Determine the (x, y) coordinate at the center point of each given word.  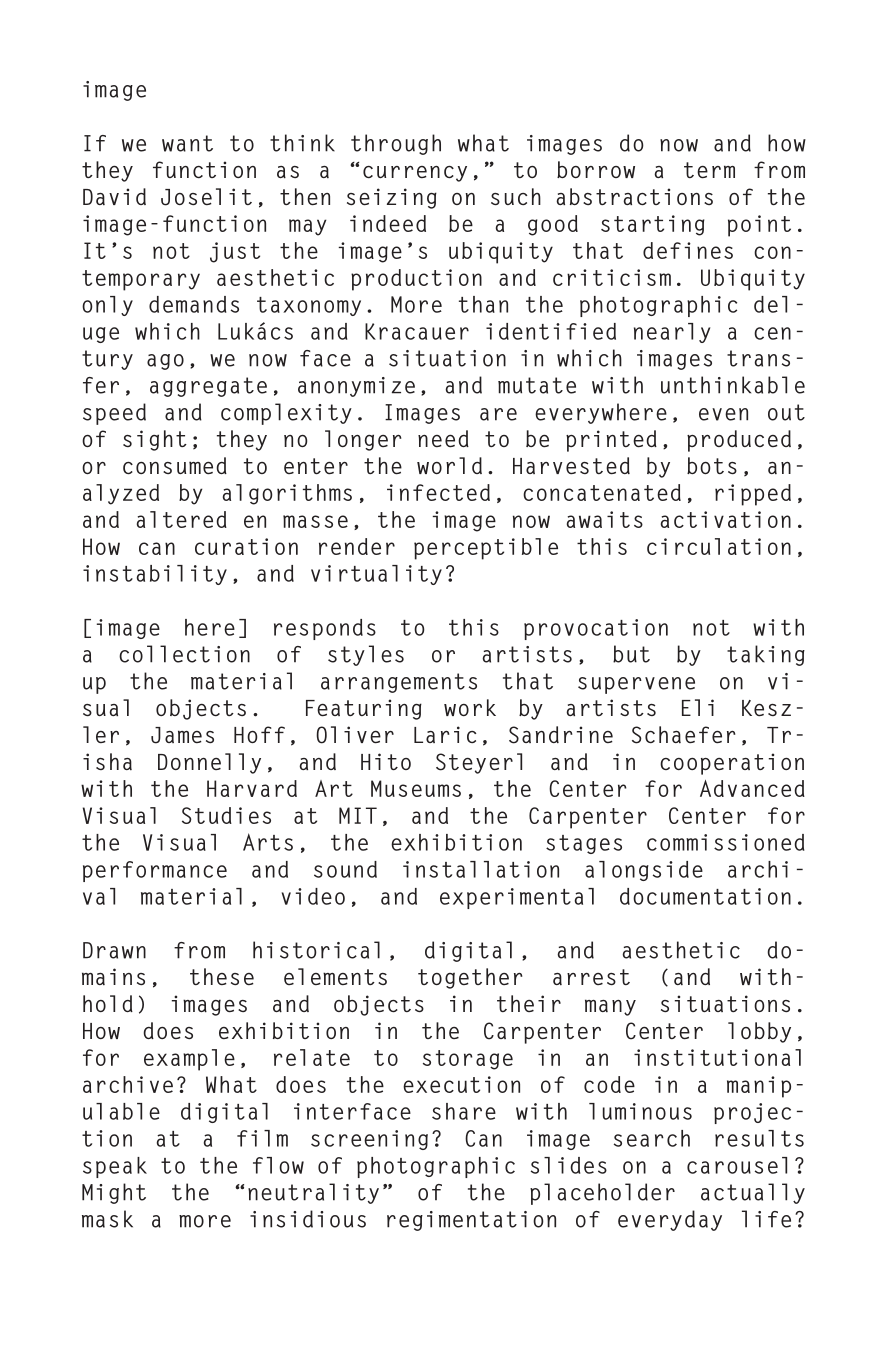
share (464, 1111)
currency (415, 174)
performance (155, 871)
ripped (753, 495)
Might (114, 1193)
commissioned (725, 842)
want (187, 143)
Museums (416, 788)
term (709, 170)
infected (438, 492)
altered (182, 519)
